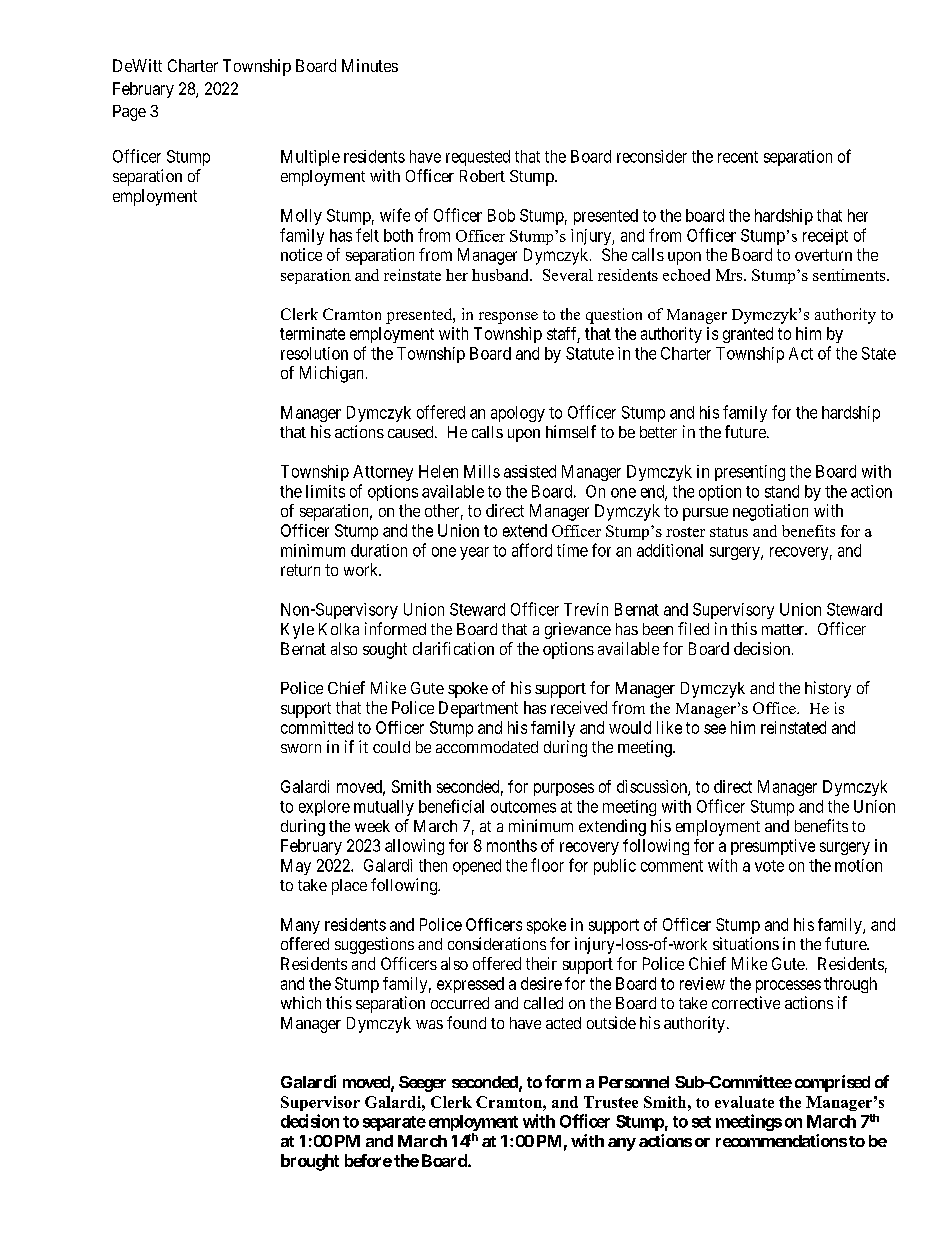  I want to click on vote, so click(769, 866).
